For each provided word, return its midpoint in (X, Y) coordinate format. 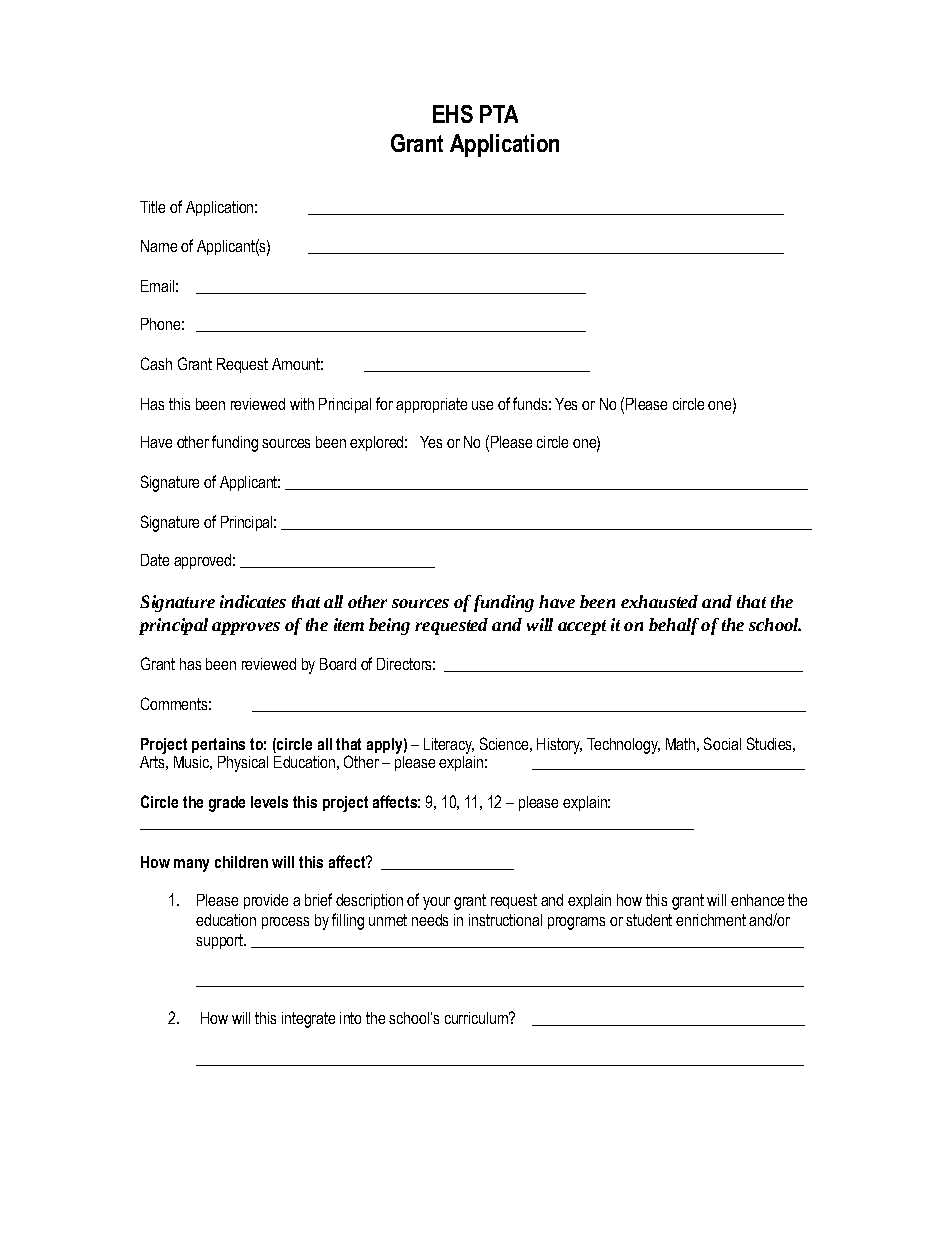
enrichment (711, 920)
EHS (453, 114)
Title (152, 207)
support (220, 941)
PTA (499, 114)
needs (430, 920)
